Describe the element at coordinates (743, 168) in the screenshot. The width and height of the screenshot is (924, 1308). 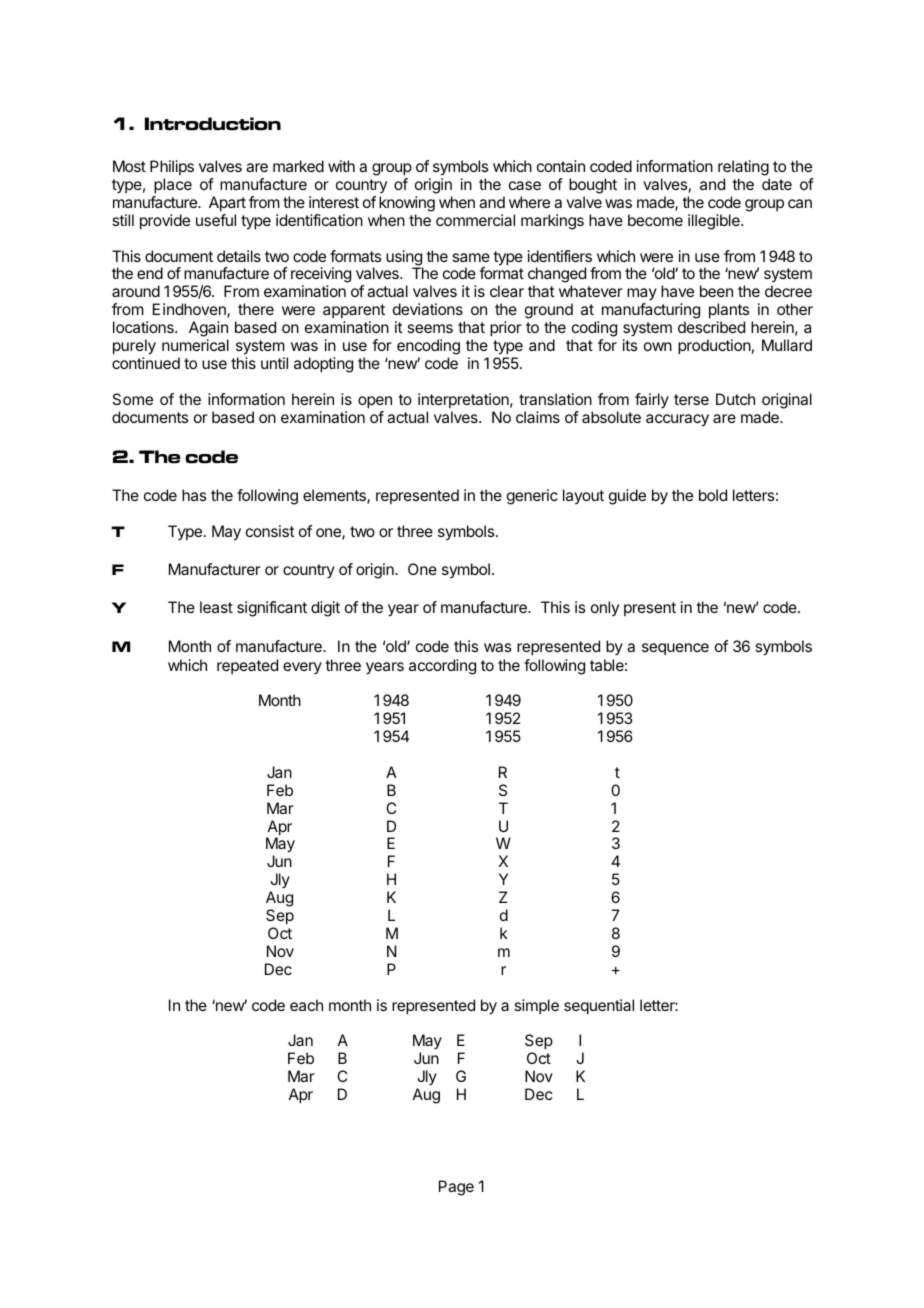
I see `relating` at that location.
